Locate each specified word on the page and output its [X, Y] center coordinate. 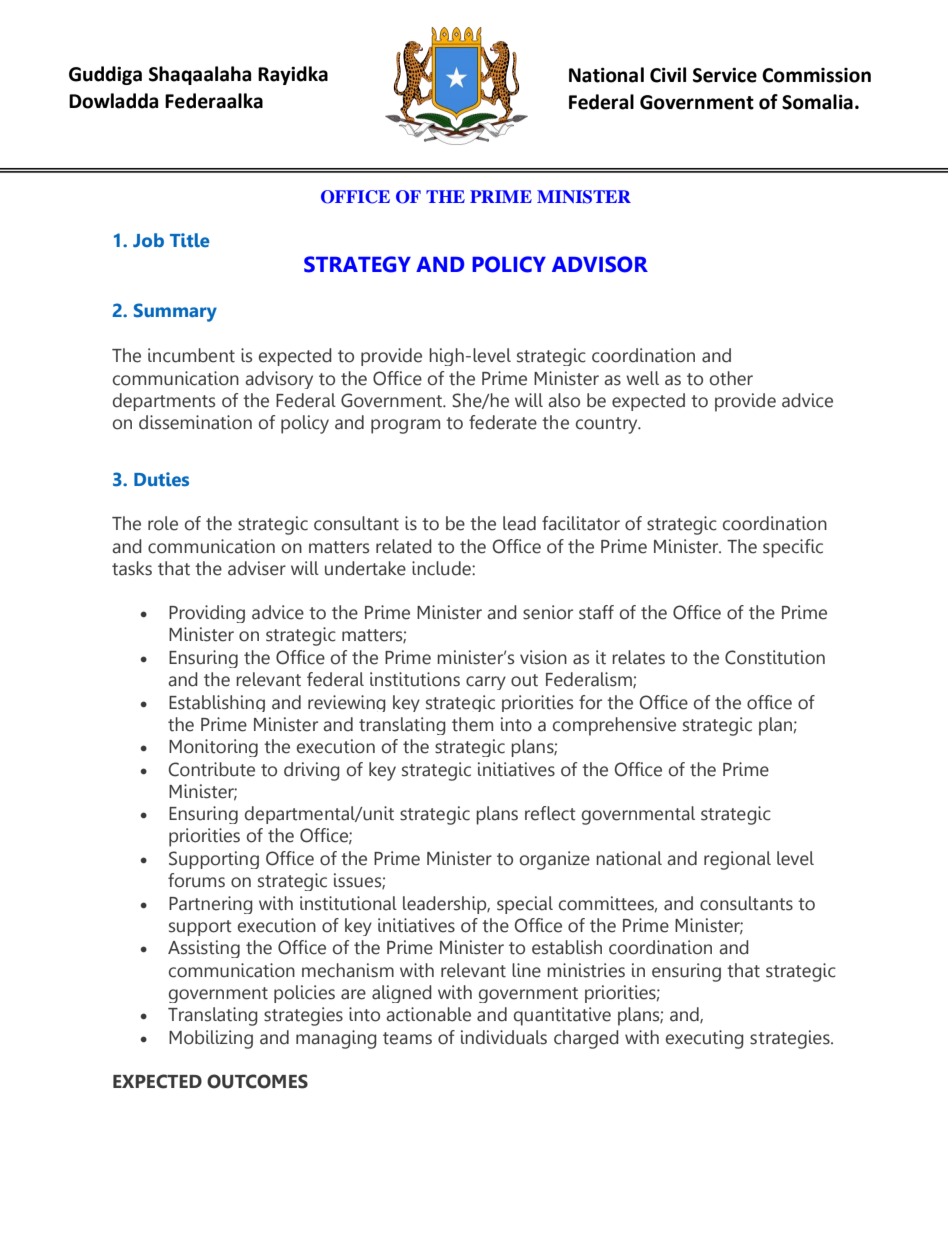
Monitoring [213, 748]
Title [190, 240]
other [731, 378]
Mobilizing [211, 1039]
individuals [504, 1037]
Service [725, 75]
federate [503, 422]
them [472, 724]
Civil [668, 75]
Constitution [775, 657]
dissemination [195, 422]
